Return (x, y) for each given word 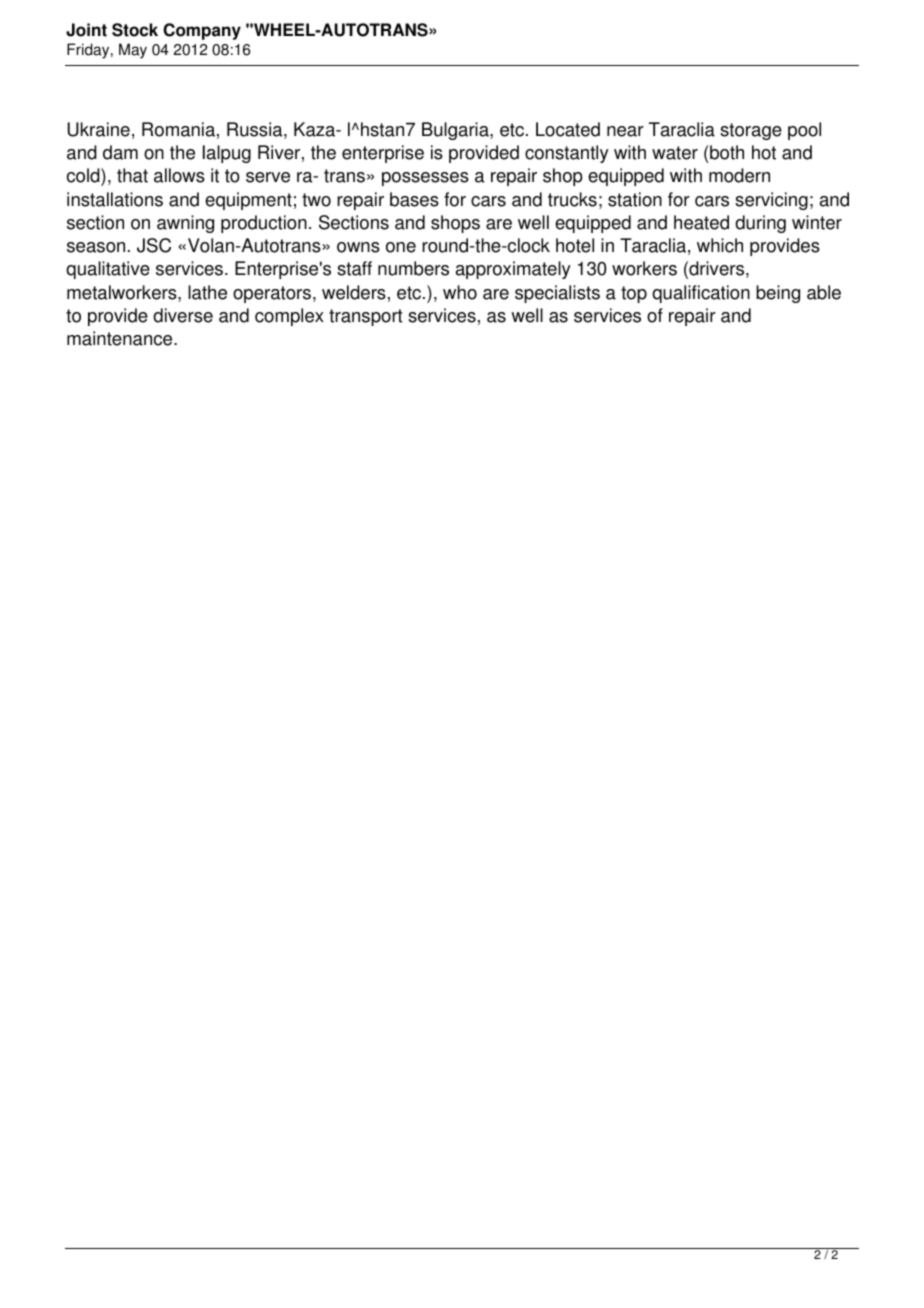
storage (751, 131)
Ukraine (99, 129)
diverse (183, 315)
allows (179, 175)
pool (804, 131)
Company (202, 31)
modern (739, 175)
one (401, 247)
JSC (154, 245)
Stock (135, 30)
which (720, 245)
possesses (425, 179)
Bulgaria (456, 131)
